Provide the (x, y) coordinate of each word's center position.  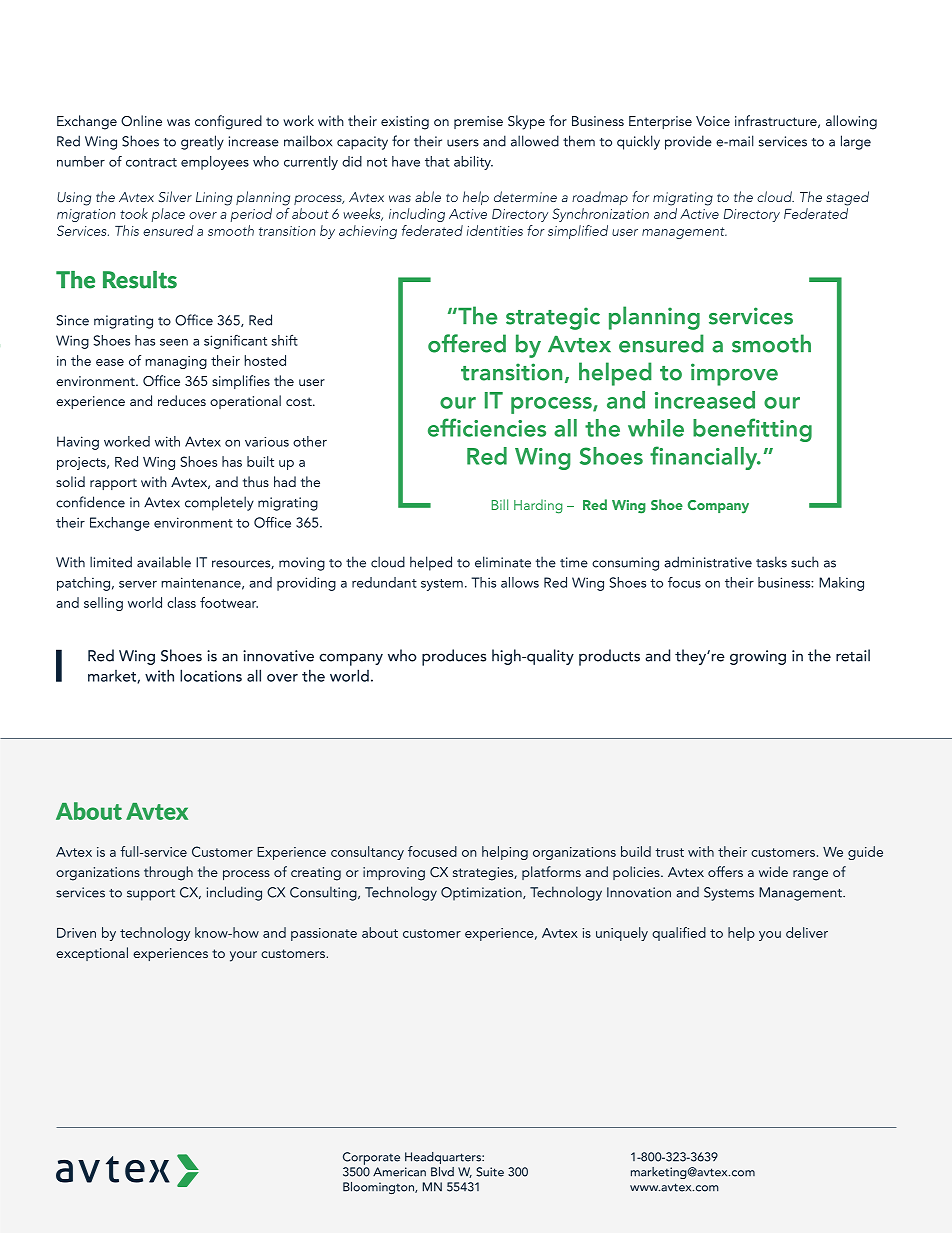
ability (473, 163)
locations (211, 675)
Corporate (371, 1158)
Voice (713, 121)
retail (853, 655)
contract (151, 162)
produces (454, 657)
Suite (490, 1172)
